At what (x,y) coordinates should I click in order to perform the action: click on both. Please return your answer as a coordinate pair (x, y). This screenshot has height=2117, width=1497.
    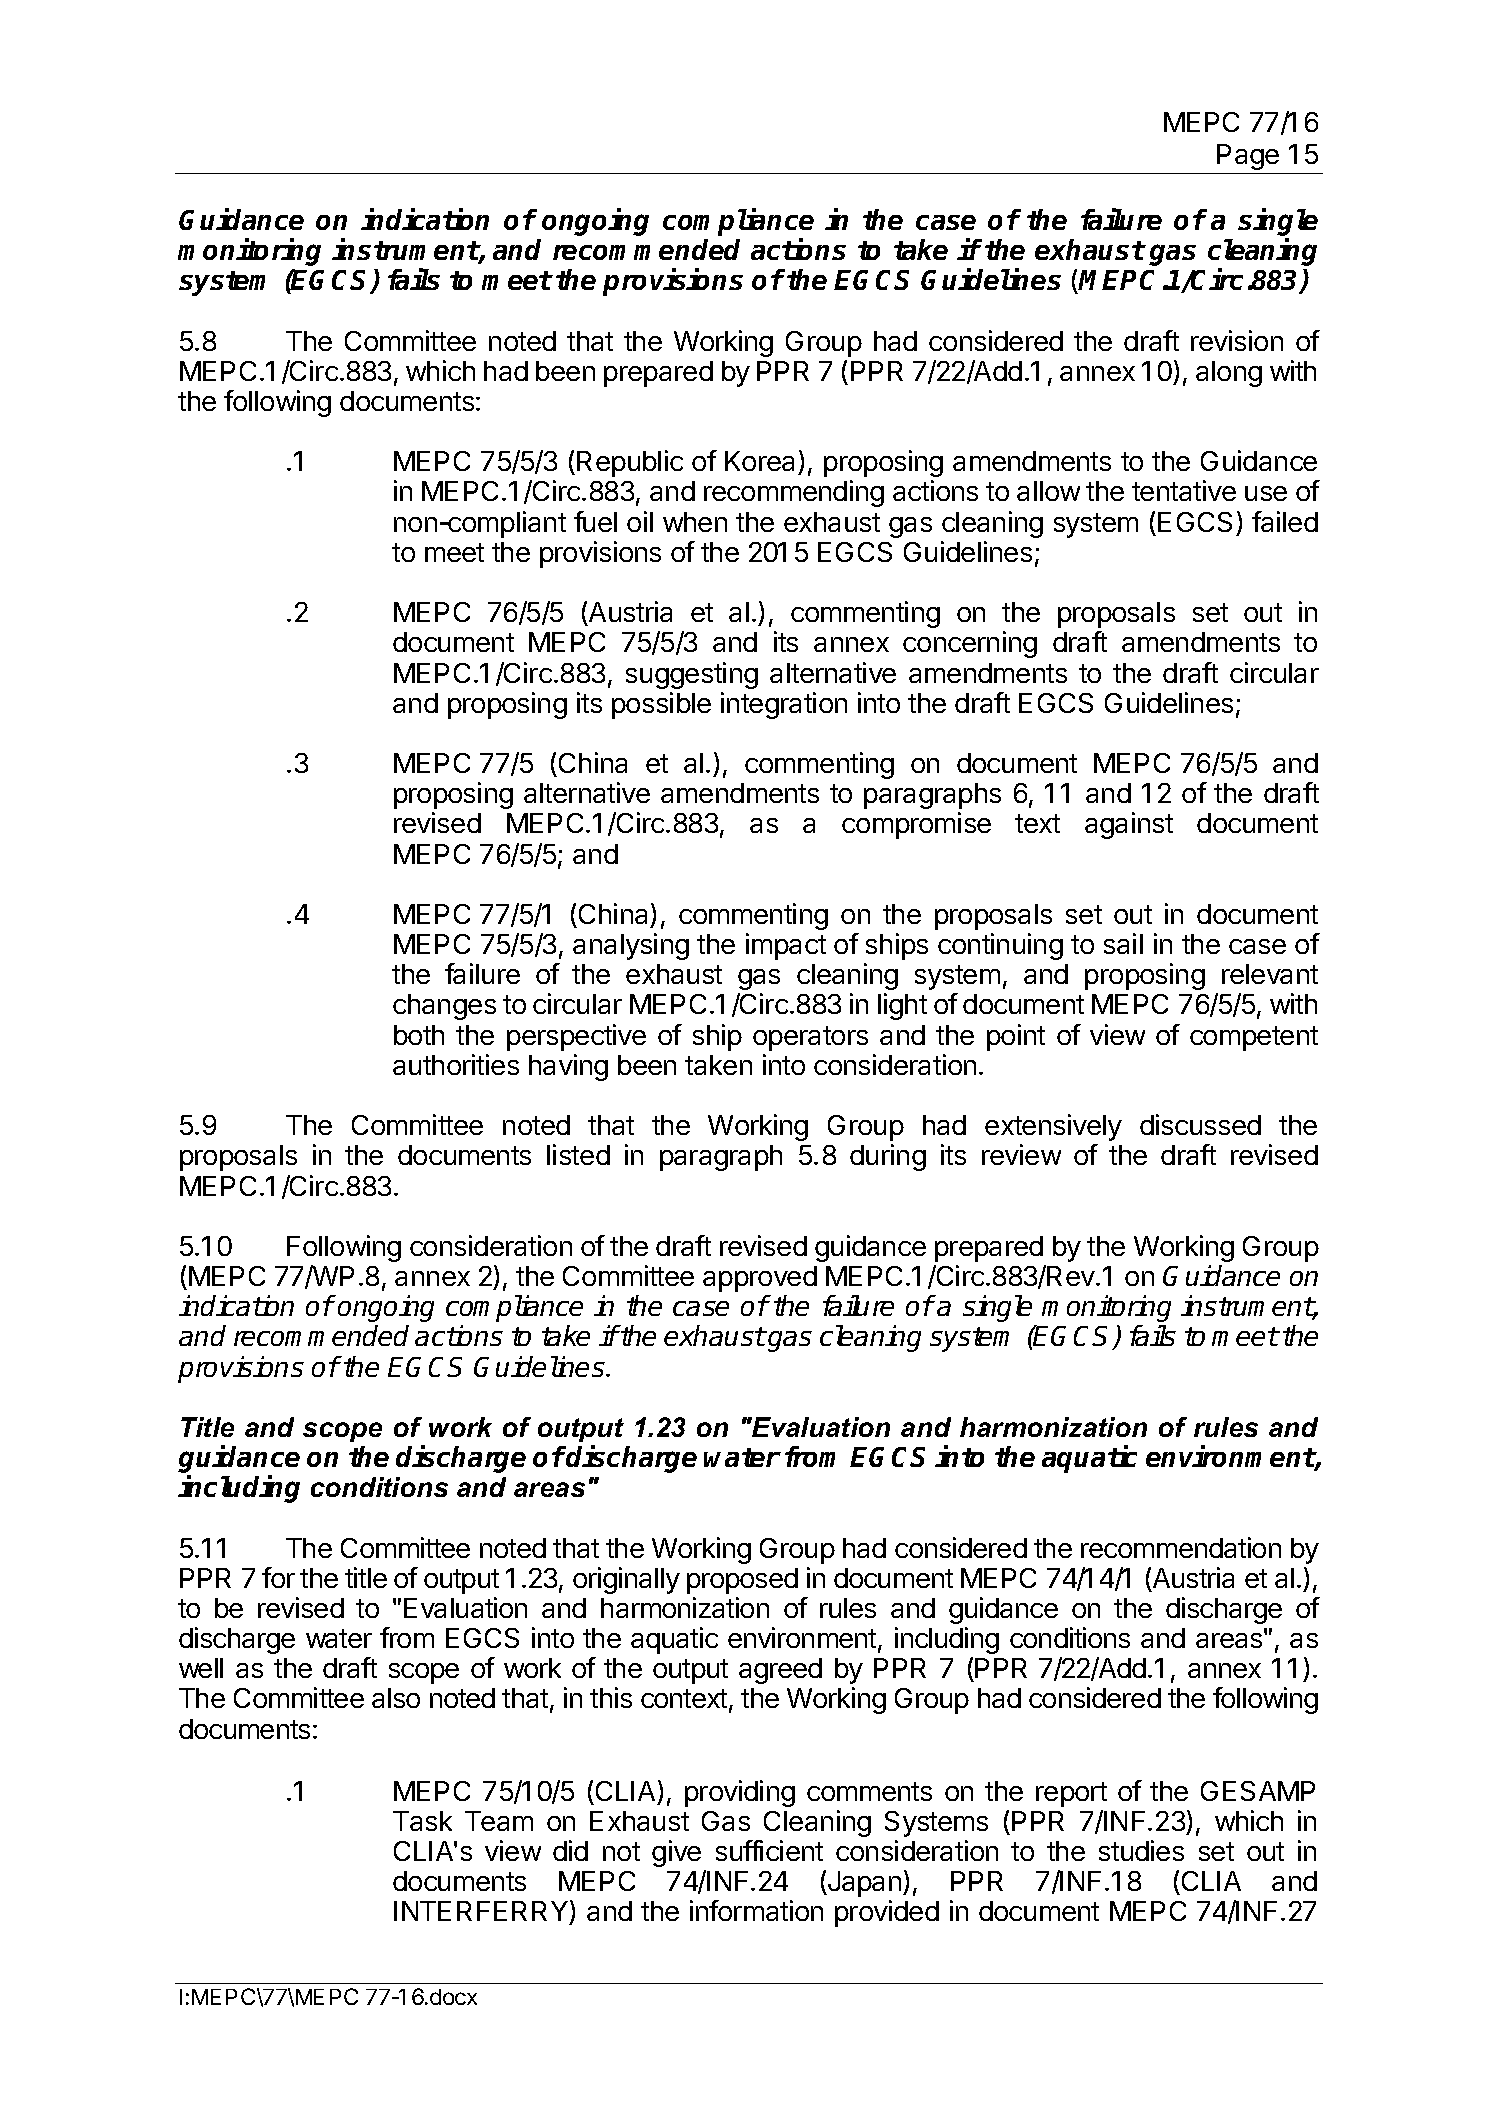
    Looking at the image, I should click on (419, 1035).
